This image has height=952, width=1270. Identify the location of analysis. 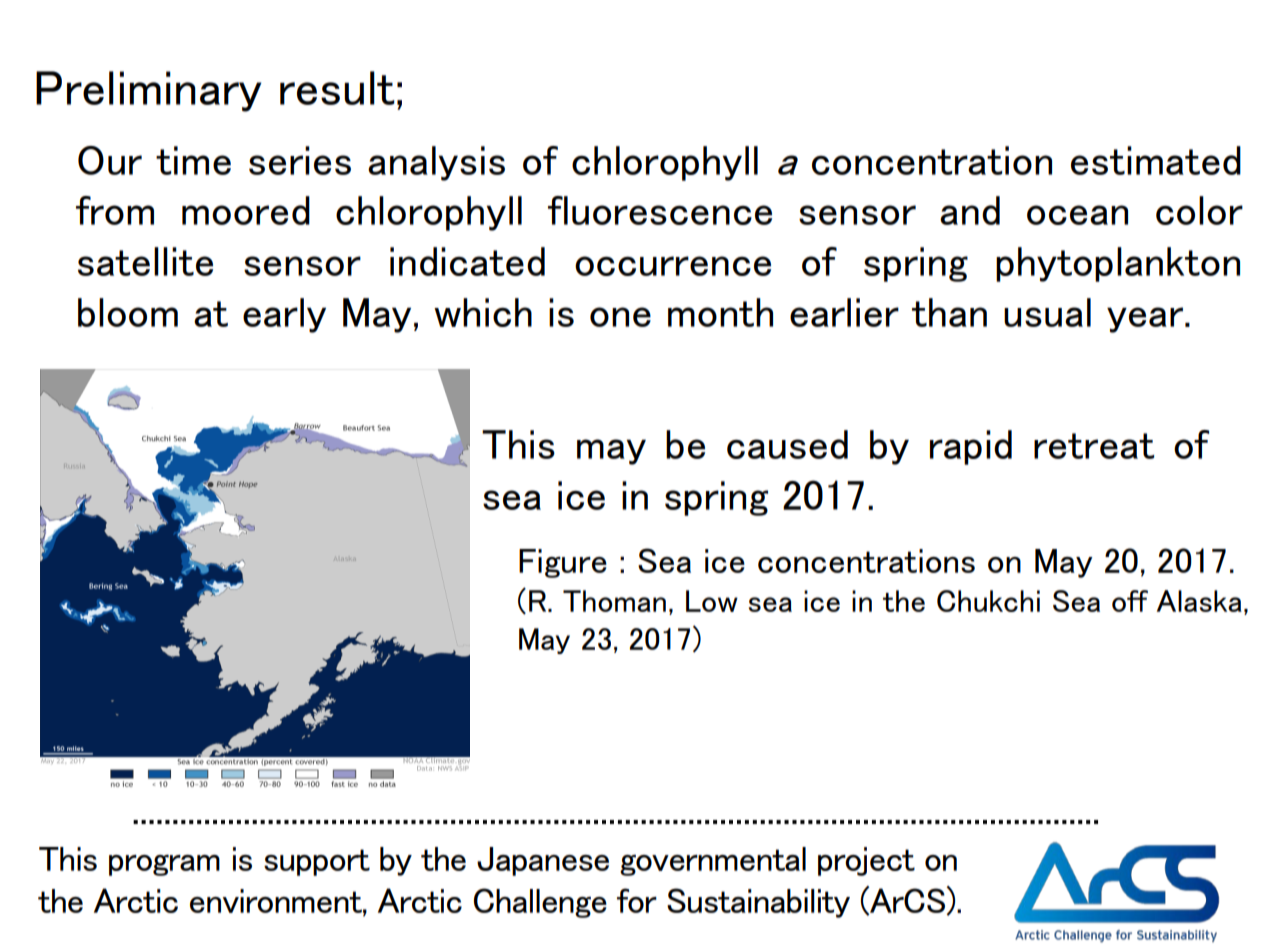
(436, 163).
